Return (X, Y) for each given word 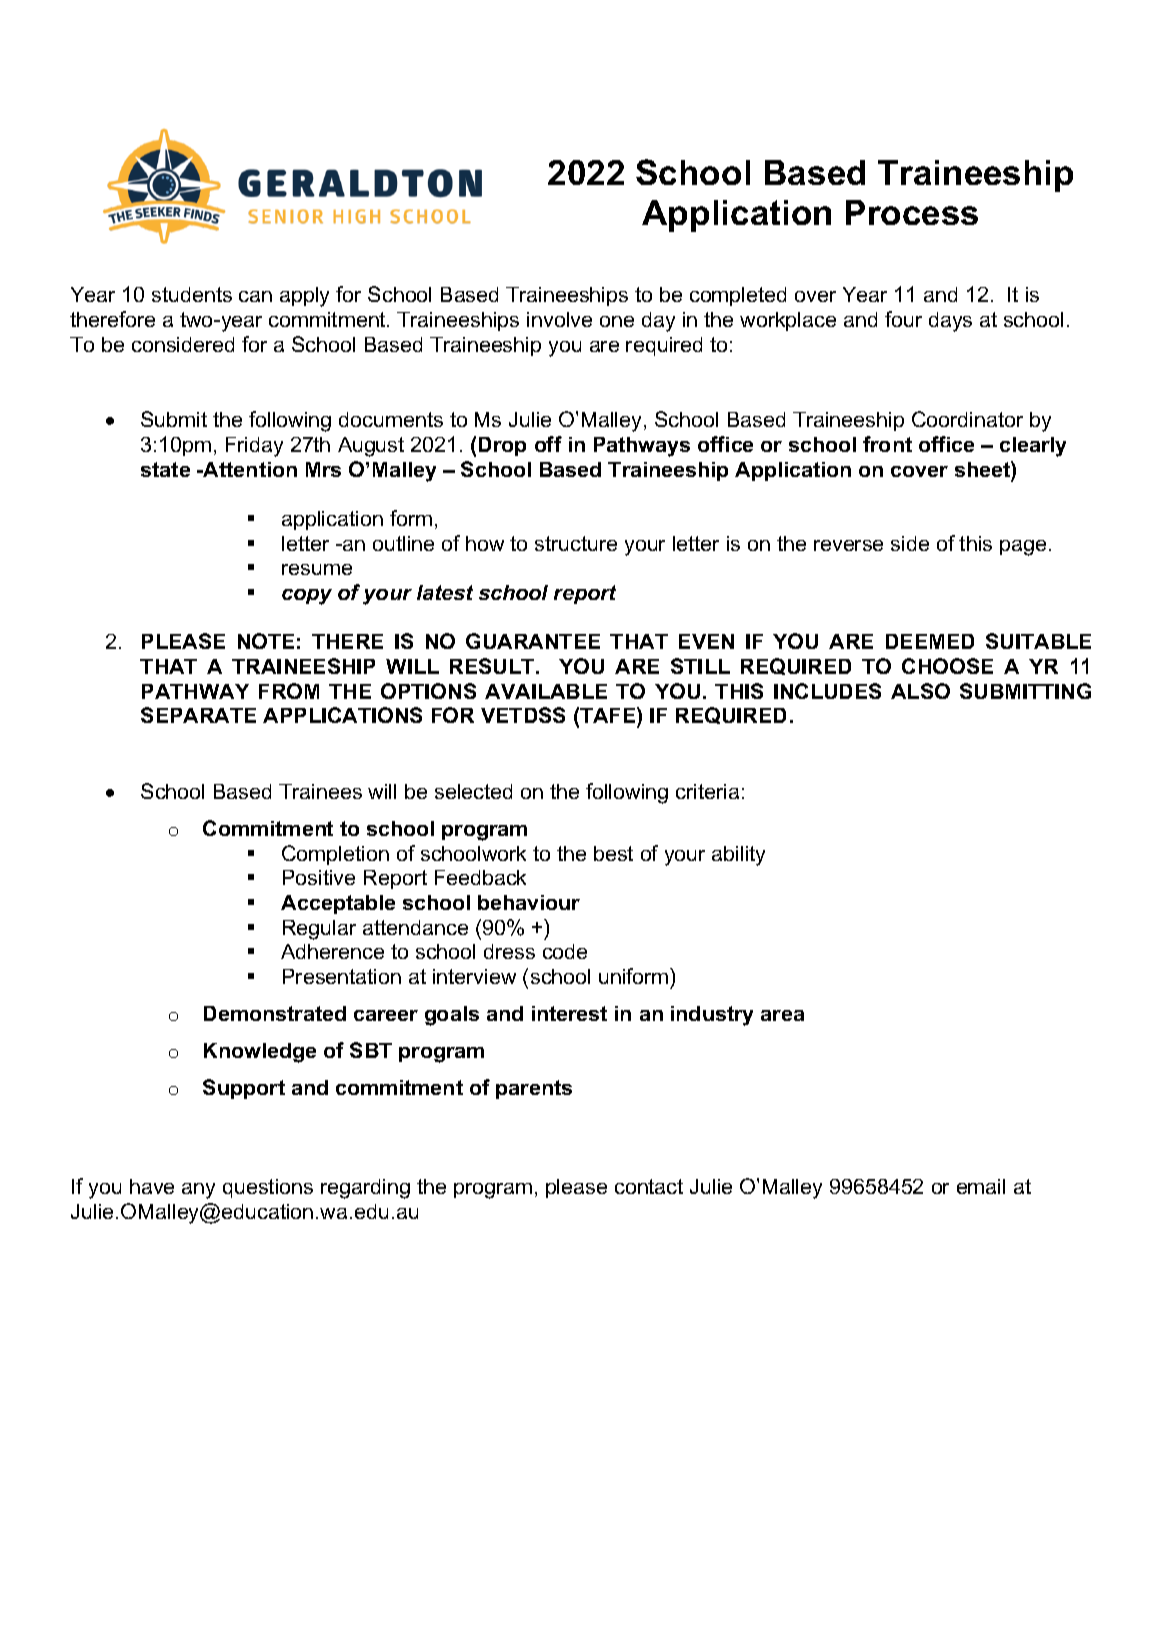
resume (317, 569)
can (255, 296)
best (613, 853)
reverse (848, 545)
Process (912, 212)
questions (268, 1188)
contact (649, 1186)
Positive (319, 877)
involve (559, 319)
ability (738, 856)
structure (576, 543)
